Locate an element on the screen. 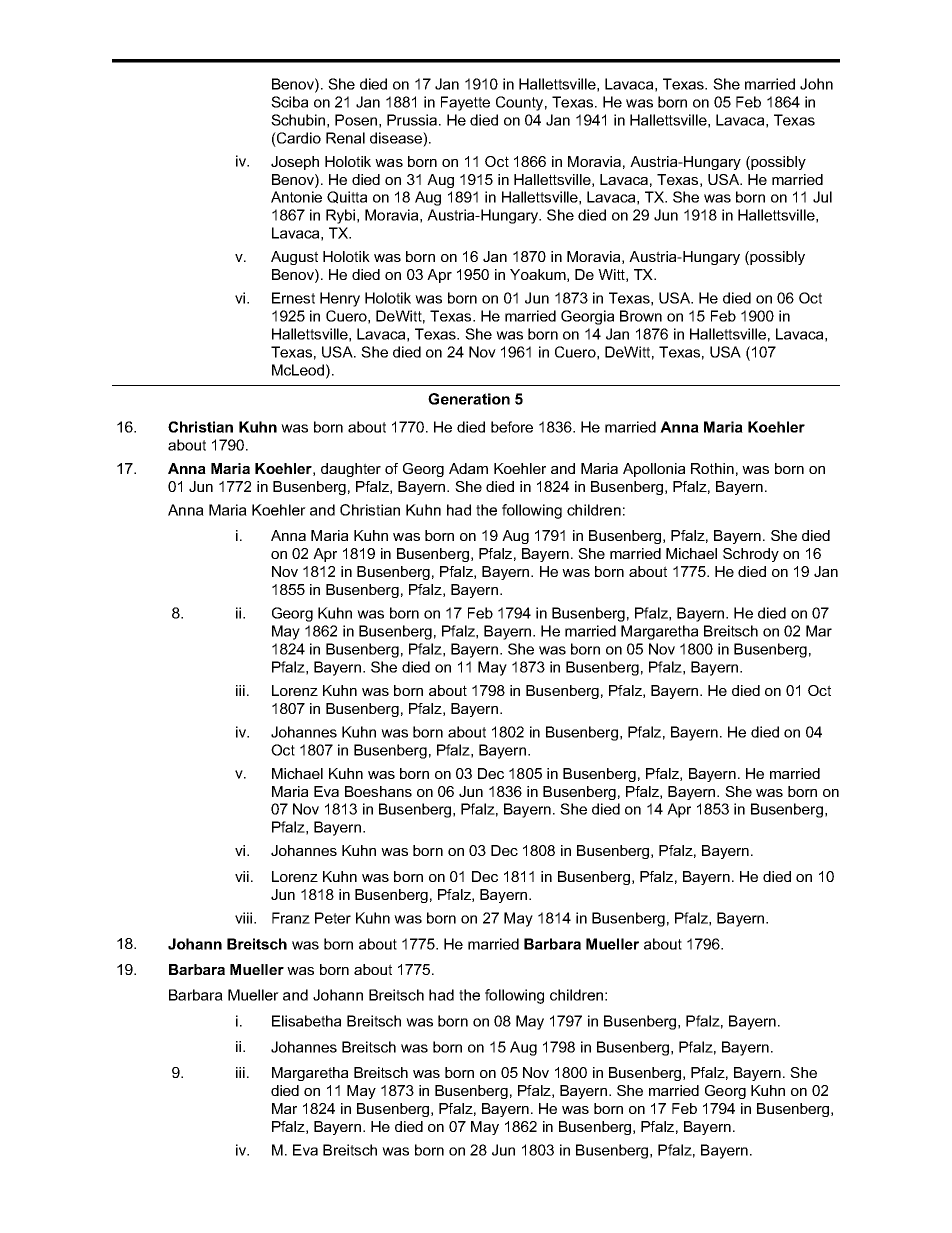 The width and height of the screenshot is (952, 1233). Peter is located at coordinates (333, 918).
